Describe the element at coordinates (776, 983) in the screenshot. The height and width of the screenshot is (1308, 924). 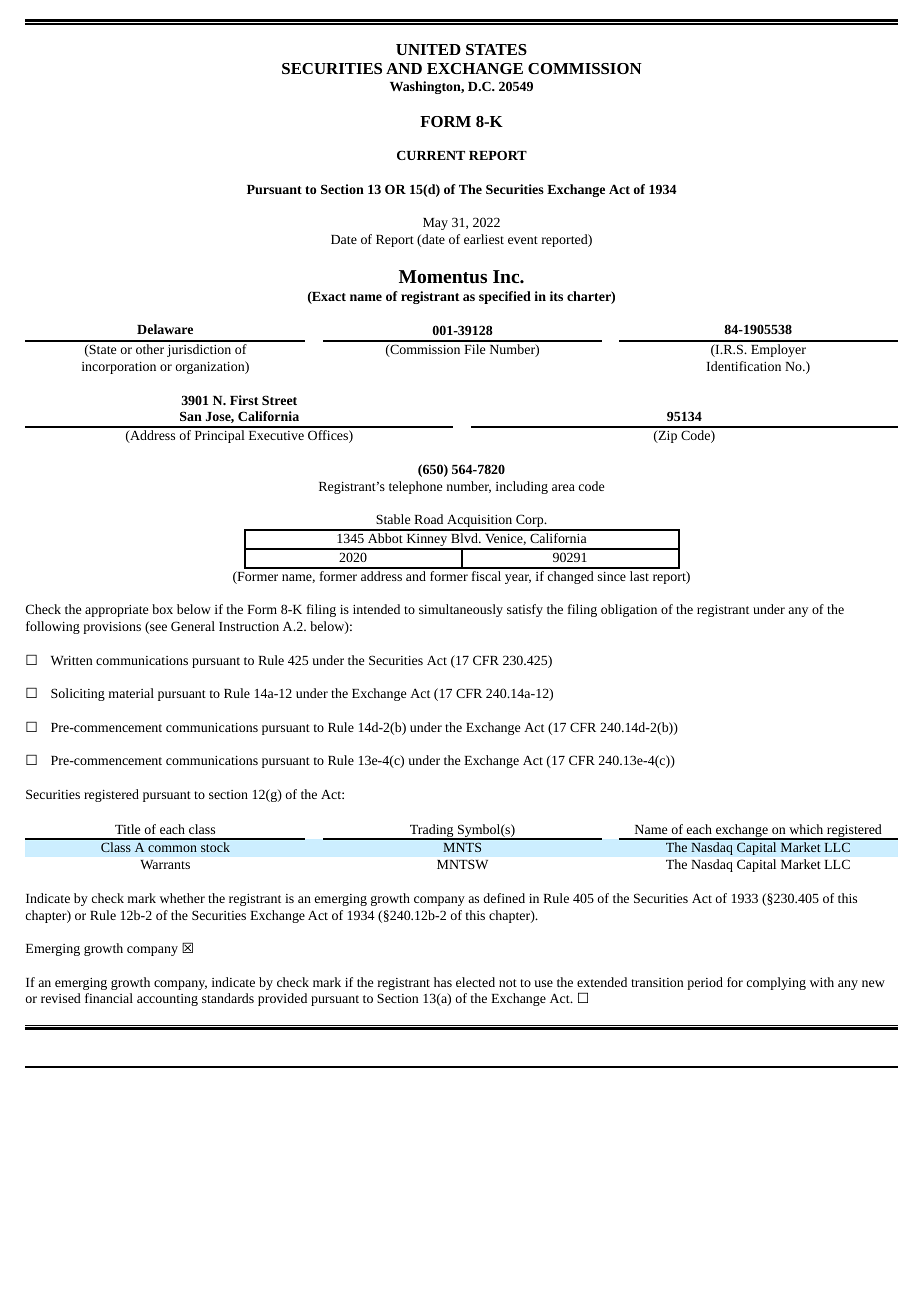
I see `complying` at that location.
